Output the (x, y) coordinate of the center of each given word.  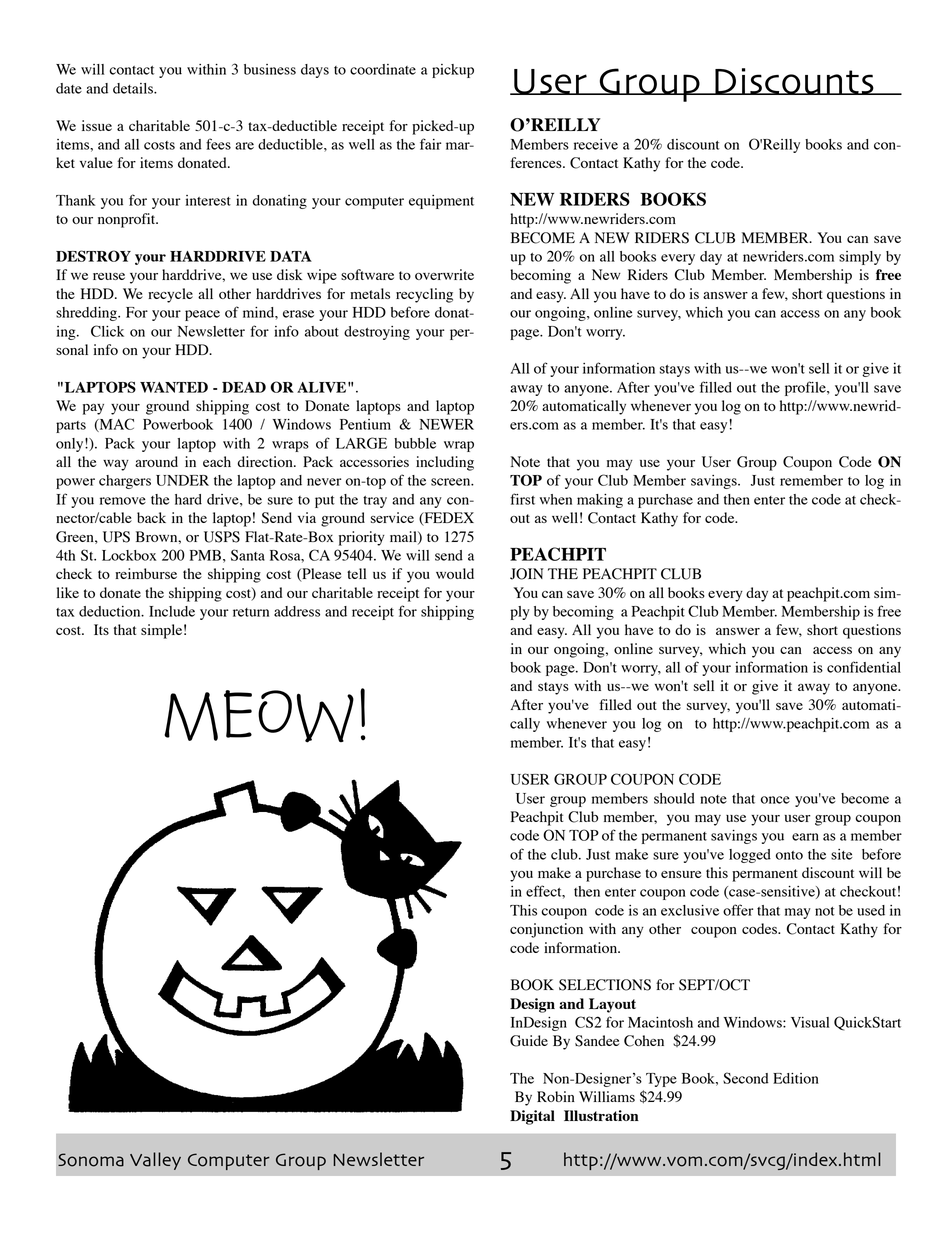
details (134, 88)
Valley (155, 1161)
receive (596, 144)
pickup (453, 71)
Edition (796, 1078)
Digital (532, 1117)
